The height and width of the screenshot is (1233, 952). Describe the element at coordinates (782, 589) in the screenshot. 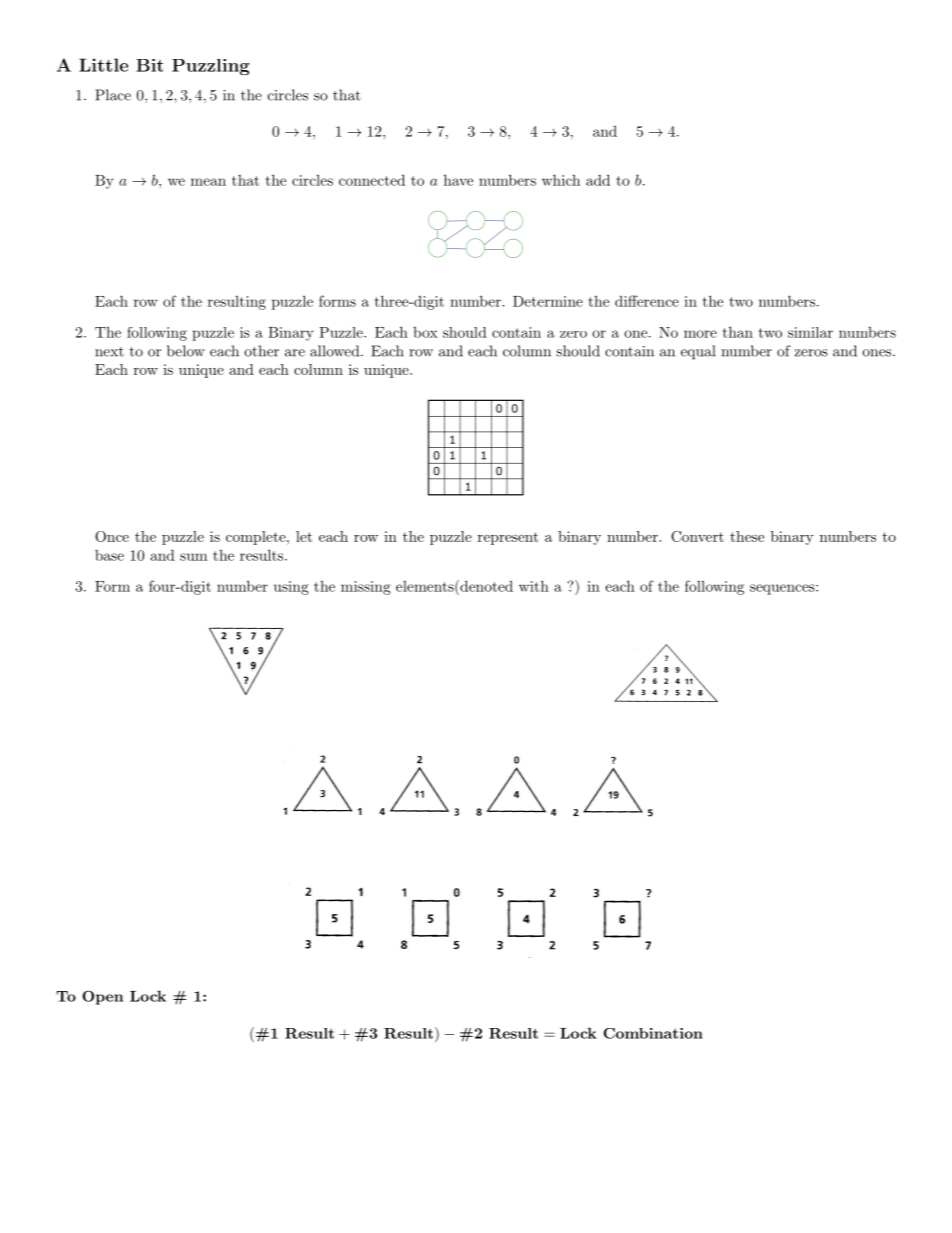

I see `sequences` at that location.
